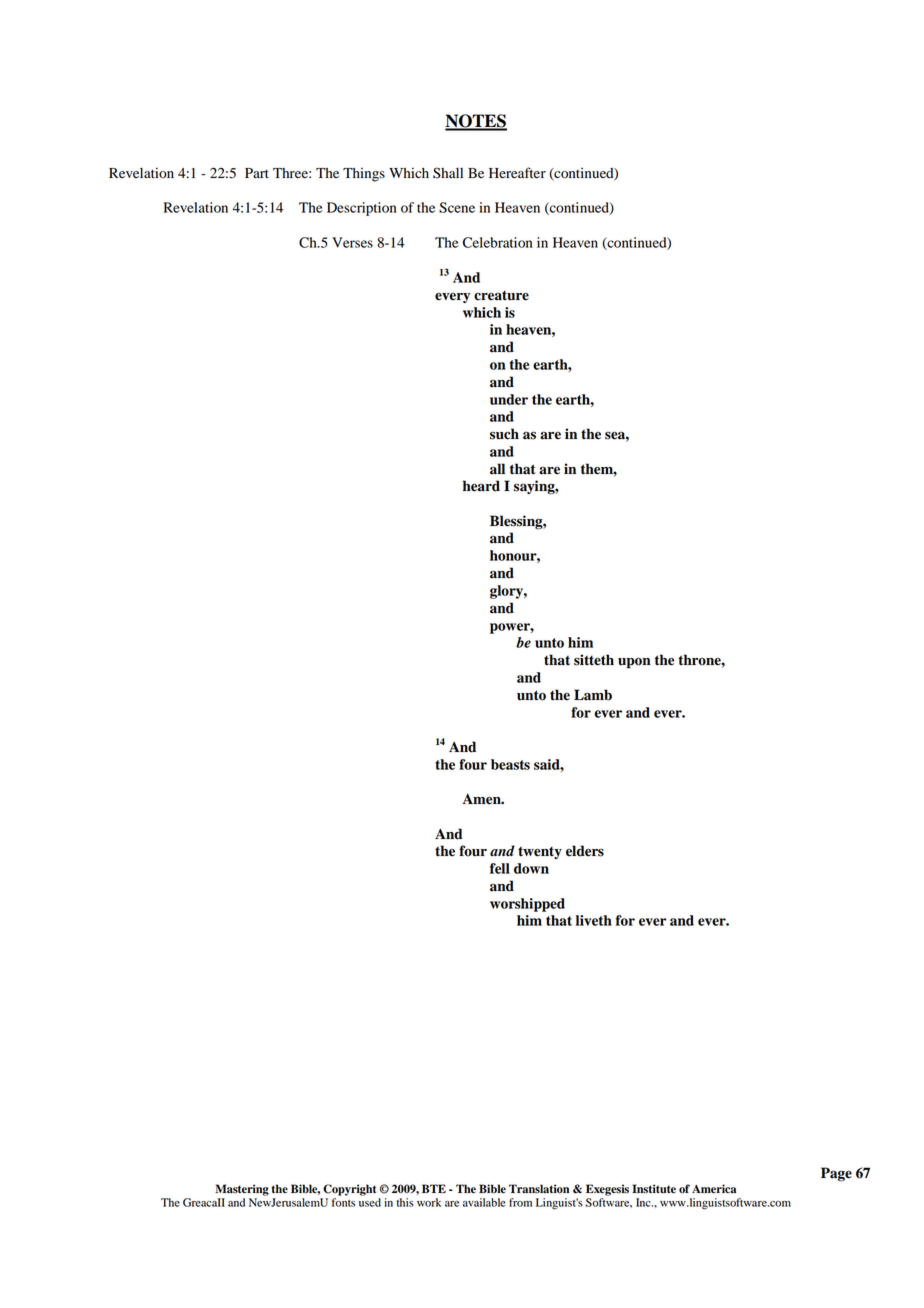 Image resolution: width=924 pixels, height=1308 pixels. I want to click on upon, so click(634, 662).
